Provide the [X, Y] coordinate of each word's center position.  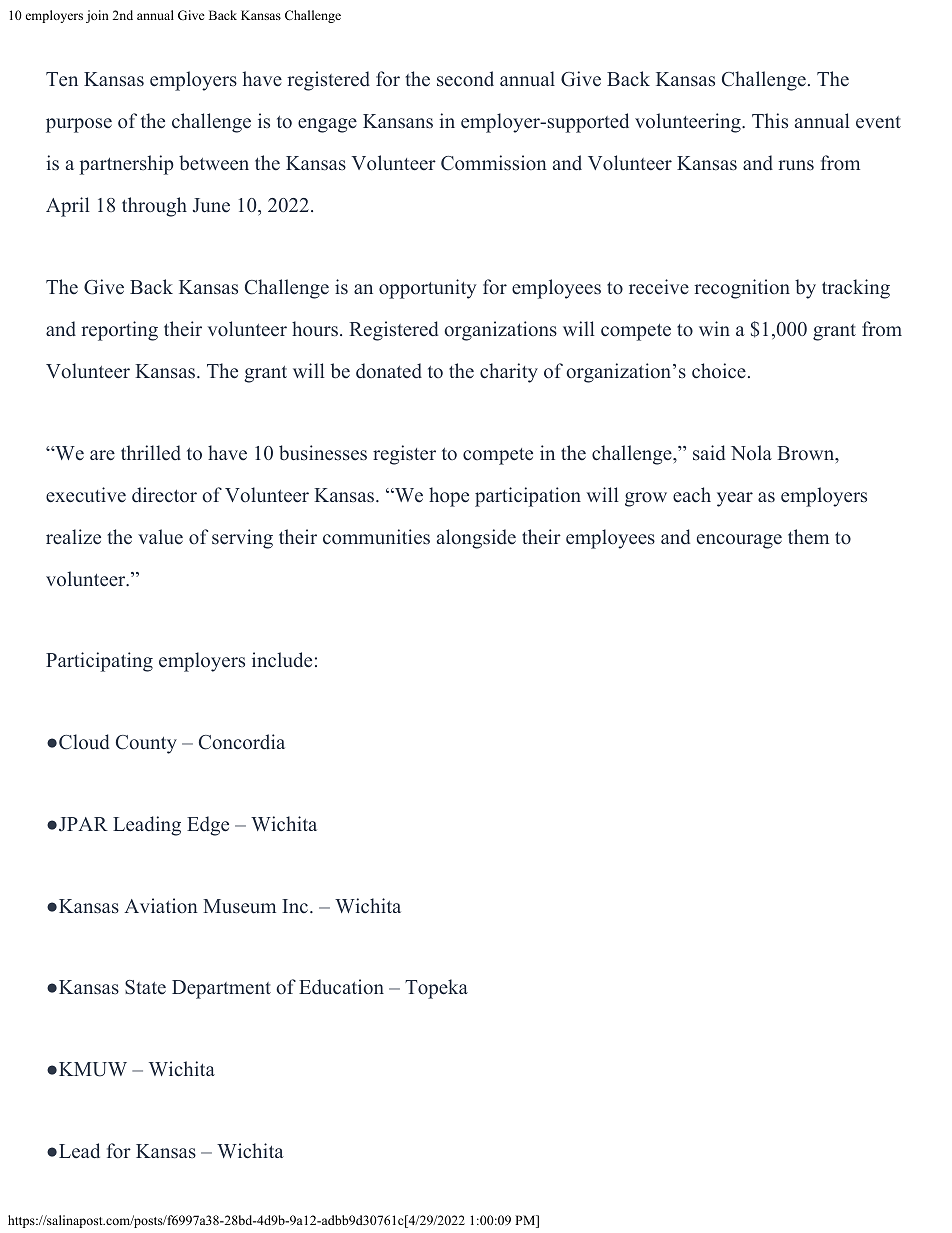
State [145, 987]
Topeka [436, 989]
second [465, 79]
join [97, 16]
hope [449, 497]
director [164, 495]
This [770, 120]
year [735, 499]
